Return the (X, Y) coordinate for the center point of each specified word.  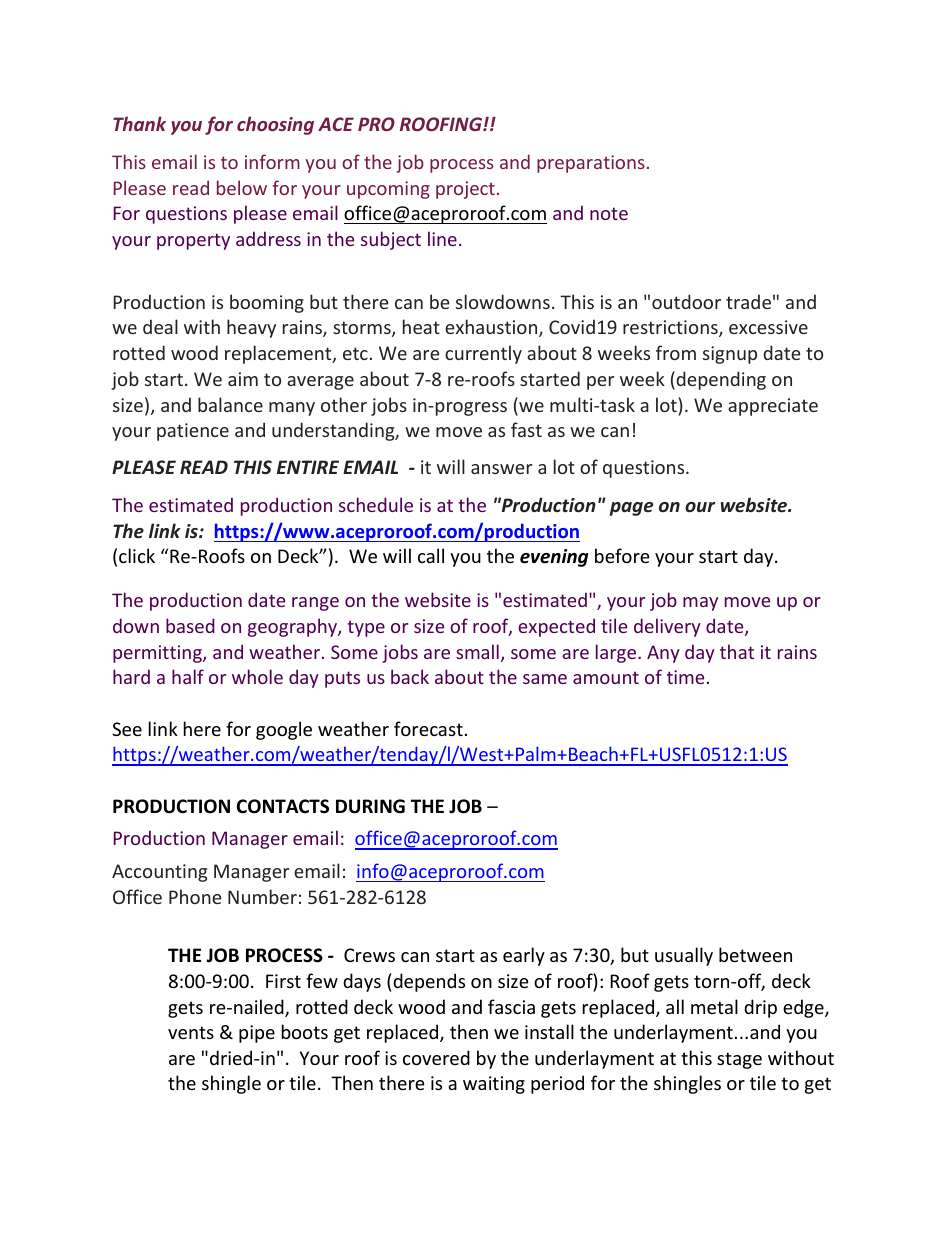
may (700, 604)
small (477, 651)
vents (191, 1032)
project (465, 190)
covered (436, 1057)
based (190, 625)
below (242, 187)
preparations (591, 164)
